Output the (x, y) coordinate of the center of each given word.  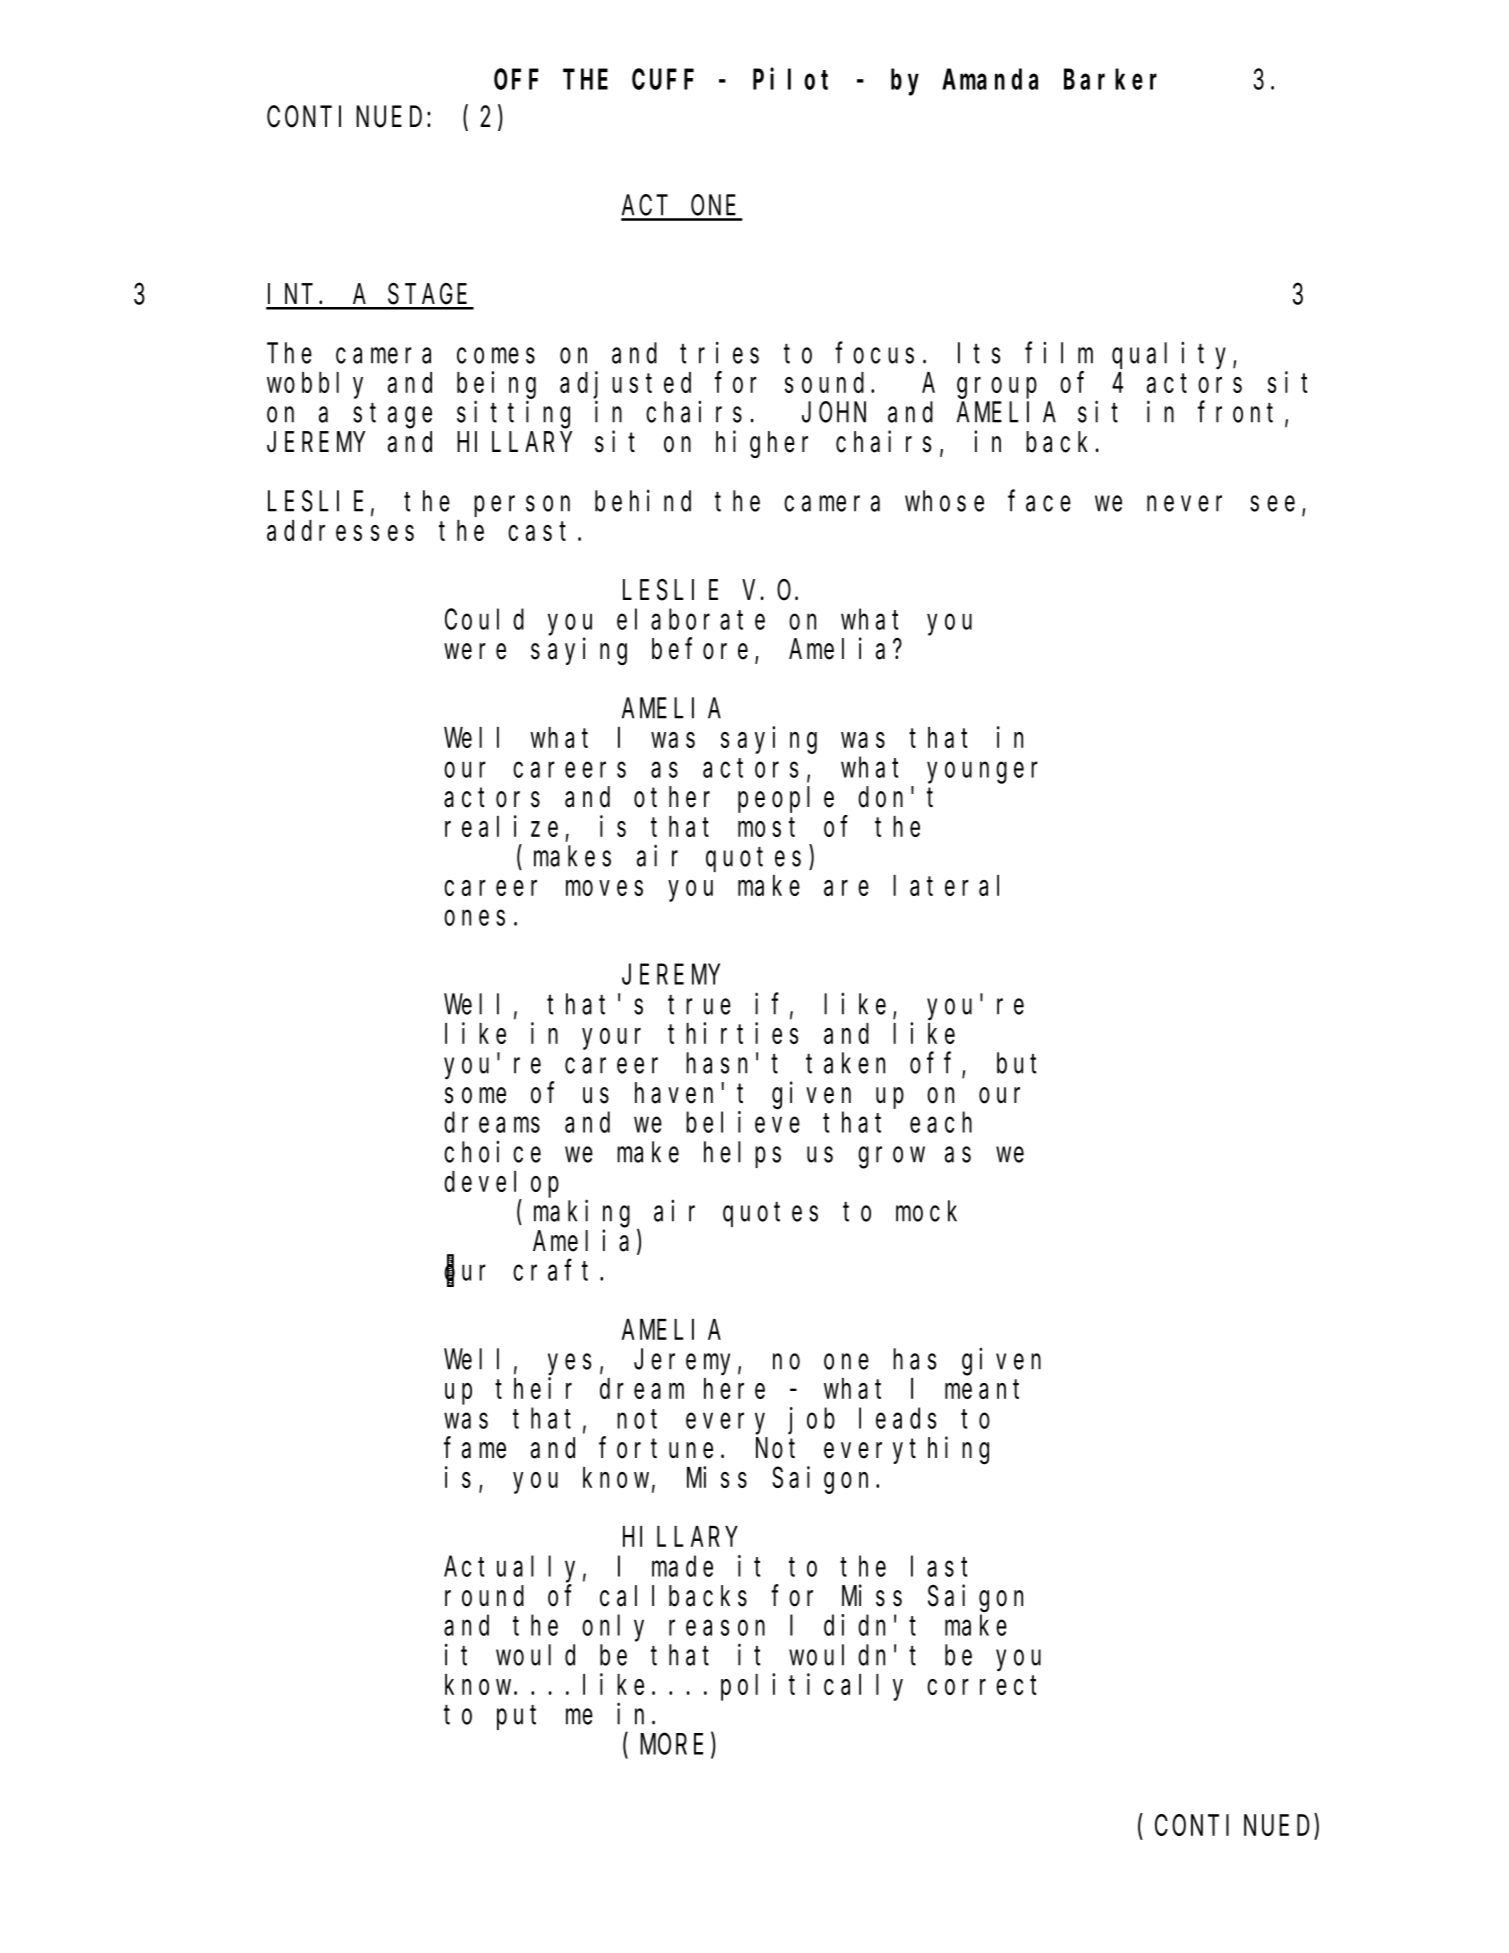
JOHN (834, 413)
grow (891, 1158)
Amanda (990, 79)
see (1272, 504)
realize (501, 826)
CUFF (663, 80)
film (1059, 353)
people (786, 800)
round (484, 1596)
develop (501, 1184)
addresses (340, 530)
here (734, 1388)
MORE (671, 1745)
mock (926, 1211)
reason (717, 1628)
